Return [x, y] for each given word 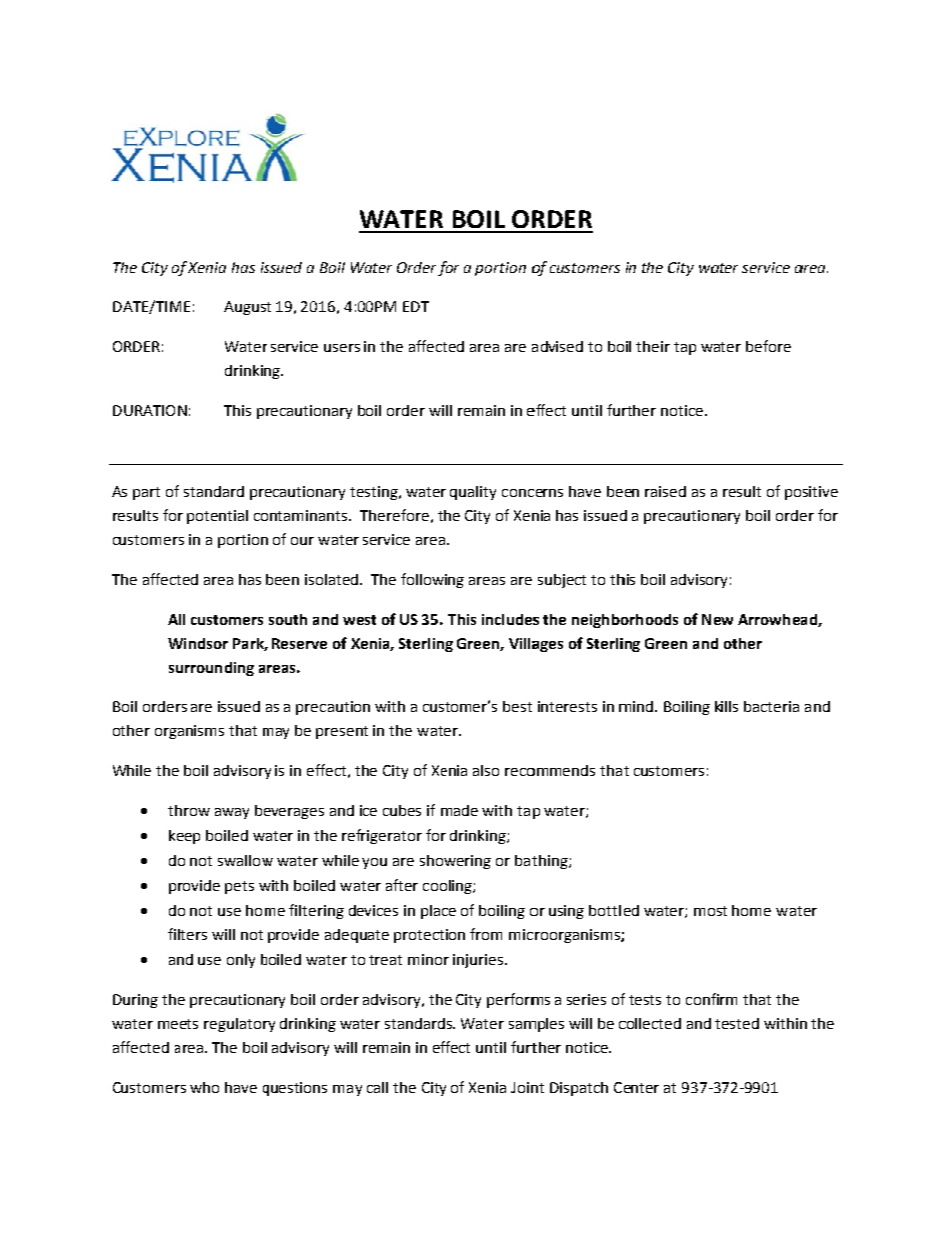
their [653, 346]
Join [525, 1087]
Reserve [299, 643]
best [517, 706]
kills [726, 706]
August [247, 308]
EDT [416, 306]
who [204, 1087]
